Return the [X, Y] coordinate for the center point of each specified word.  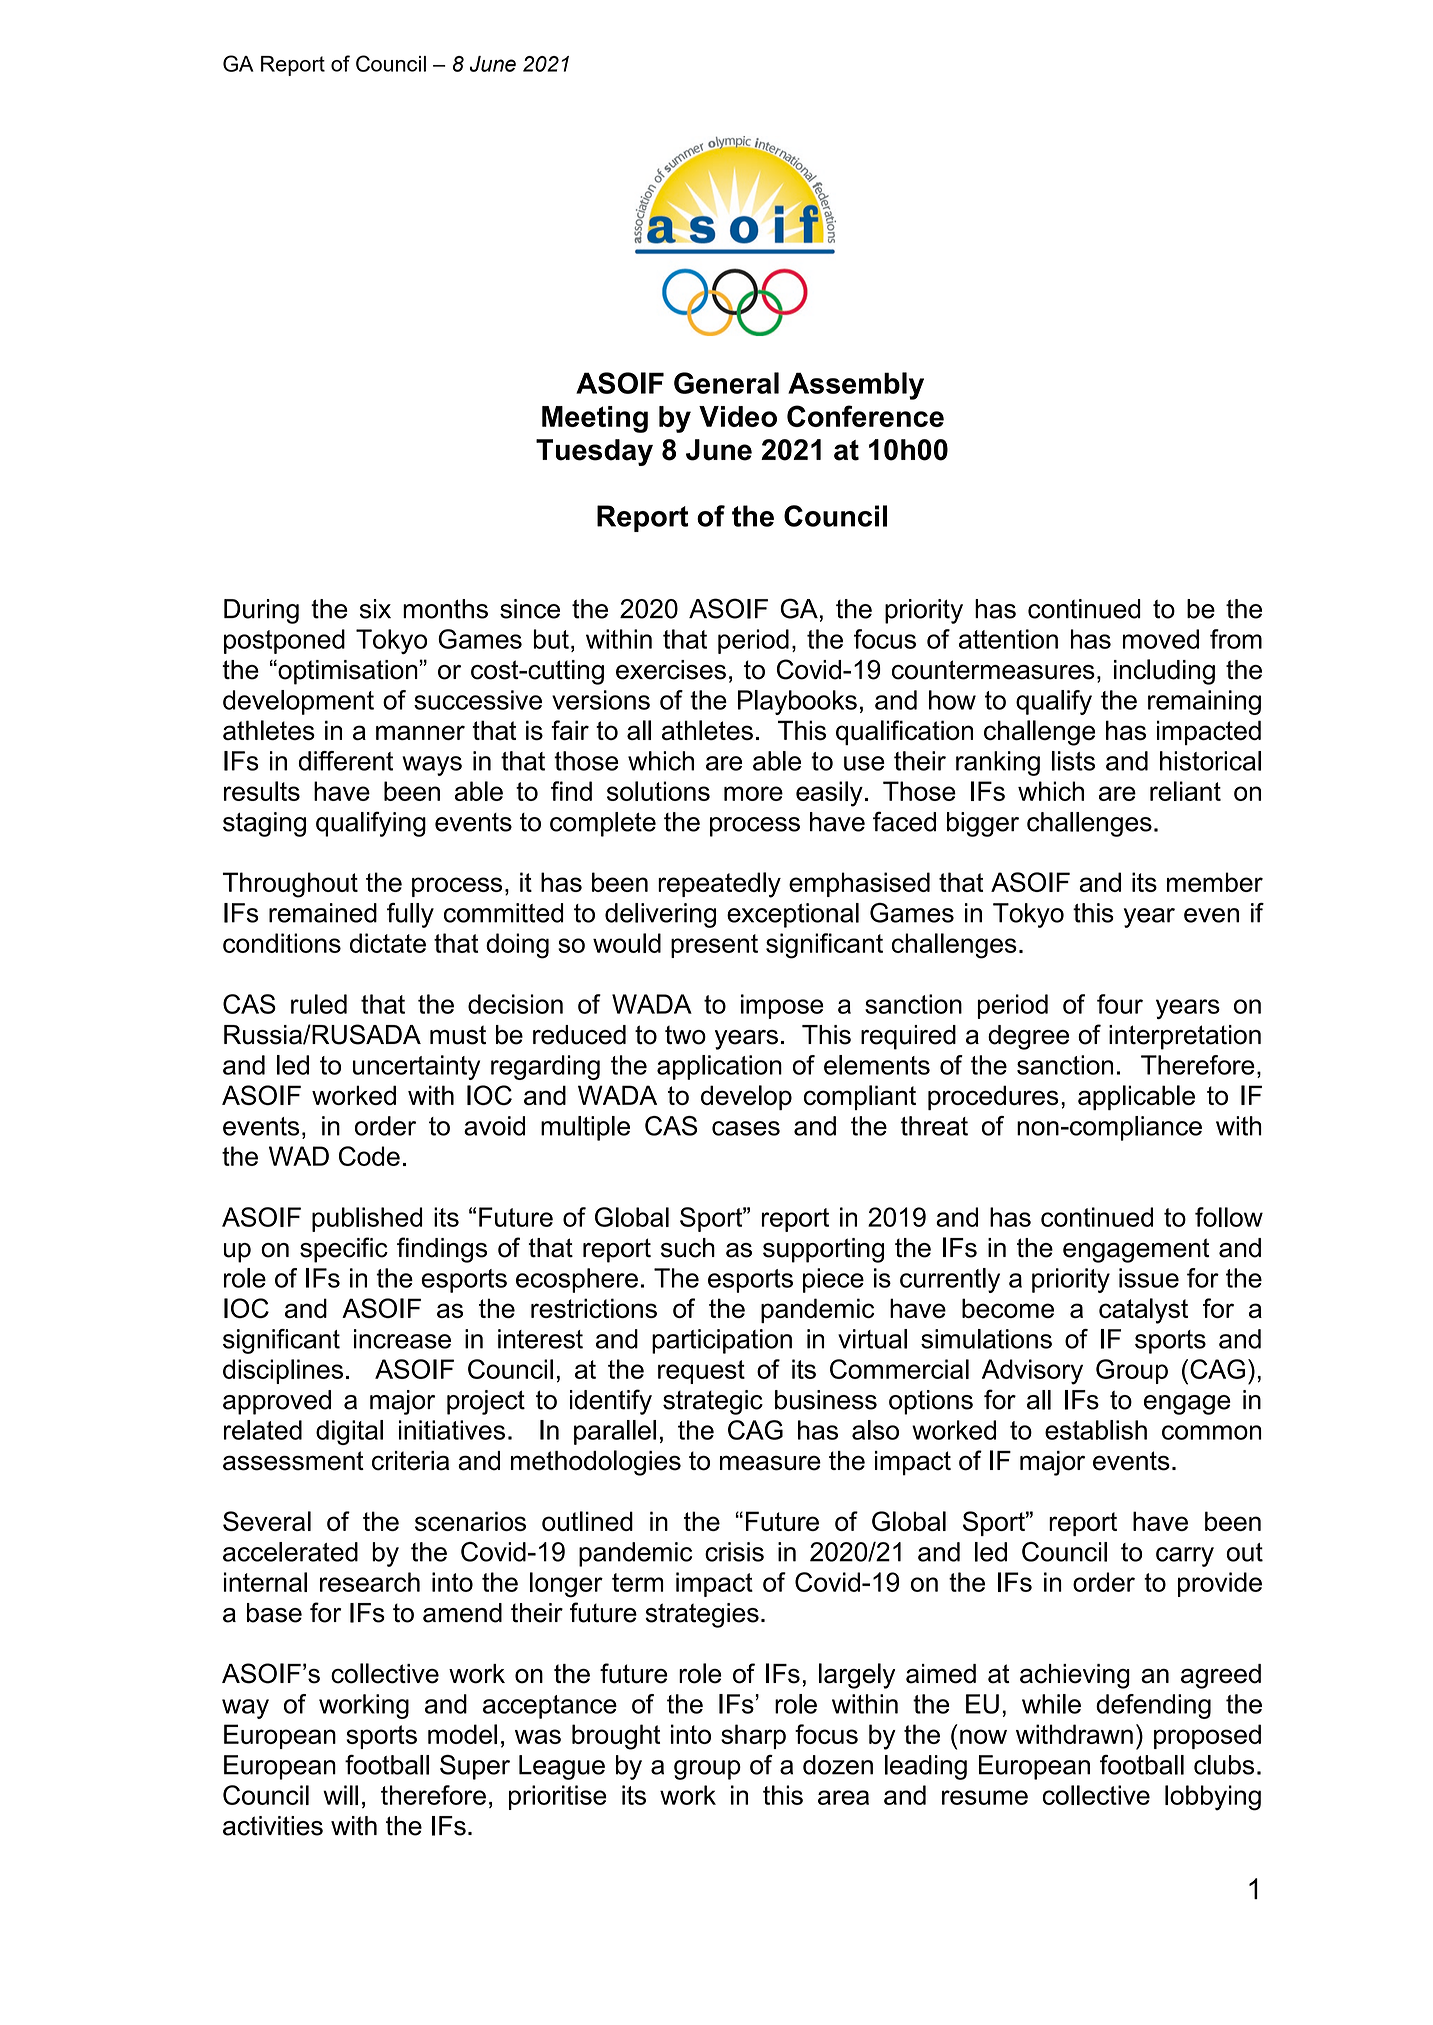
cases [746, 1128]
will [340, 1795]
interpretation [1185, 1037]
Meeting [595, 419]
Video [738, 416]
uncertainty [416, 1067]
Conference [865, 416]
